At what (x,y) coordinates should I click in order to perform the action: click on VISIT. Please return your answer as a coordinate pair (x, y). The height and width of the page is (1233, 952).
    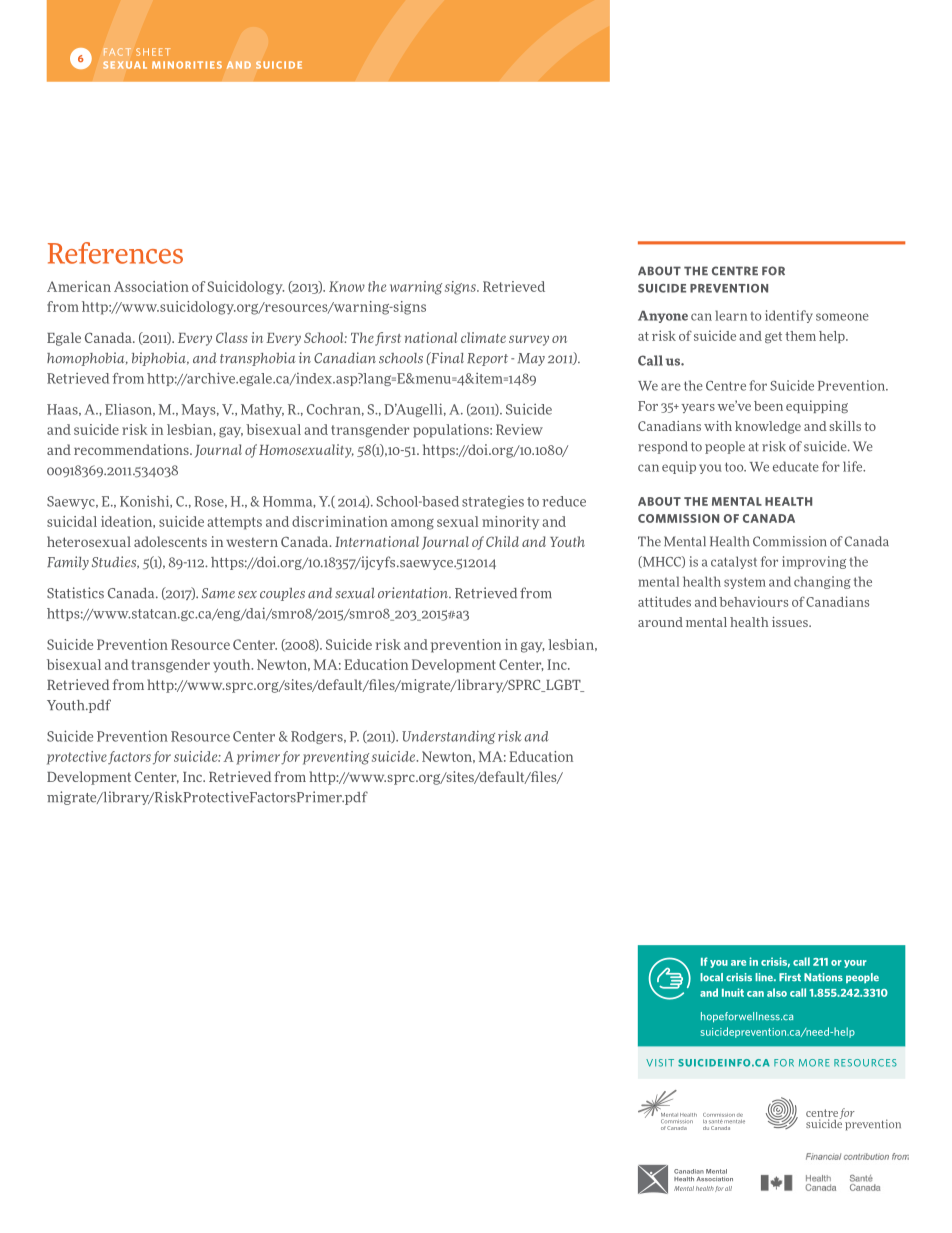
    Looking at the image, I should click on (660, 1063).
